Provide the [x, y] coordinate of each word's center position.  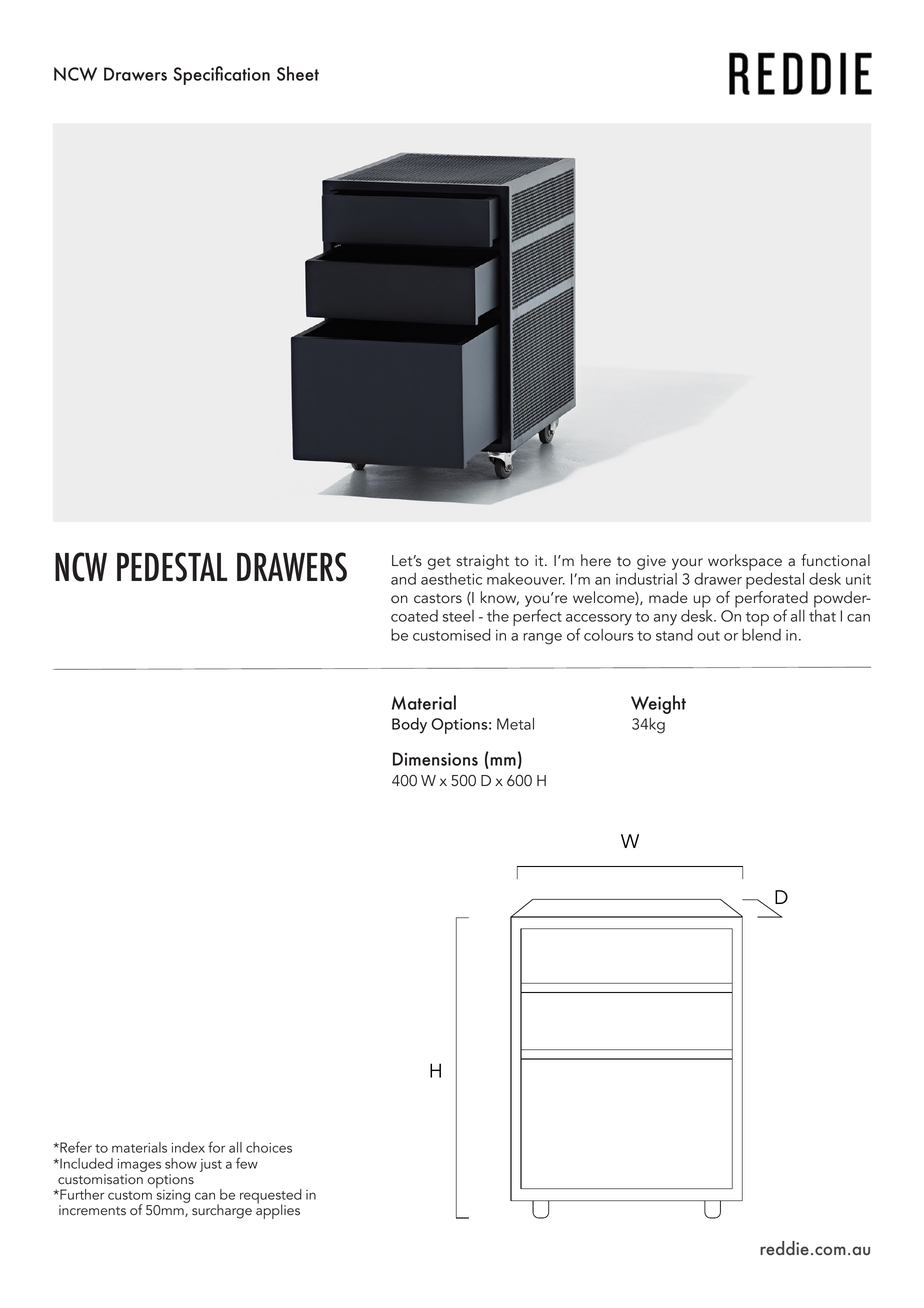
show [181, 1163]
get [439, 563]
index [188, 1147]
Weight [658, 704]
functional [835, 560]
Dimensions [435, 759]
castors [438, 598]
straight [482, 562]
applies [278, 1210]
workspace [745, 563]
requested [271, 1197]
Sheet [298, 73]
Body [409, 725]
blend [761, 635]
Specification [221, 75]
